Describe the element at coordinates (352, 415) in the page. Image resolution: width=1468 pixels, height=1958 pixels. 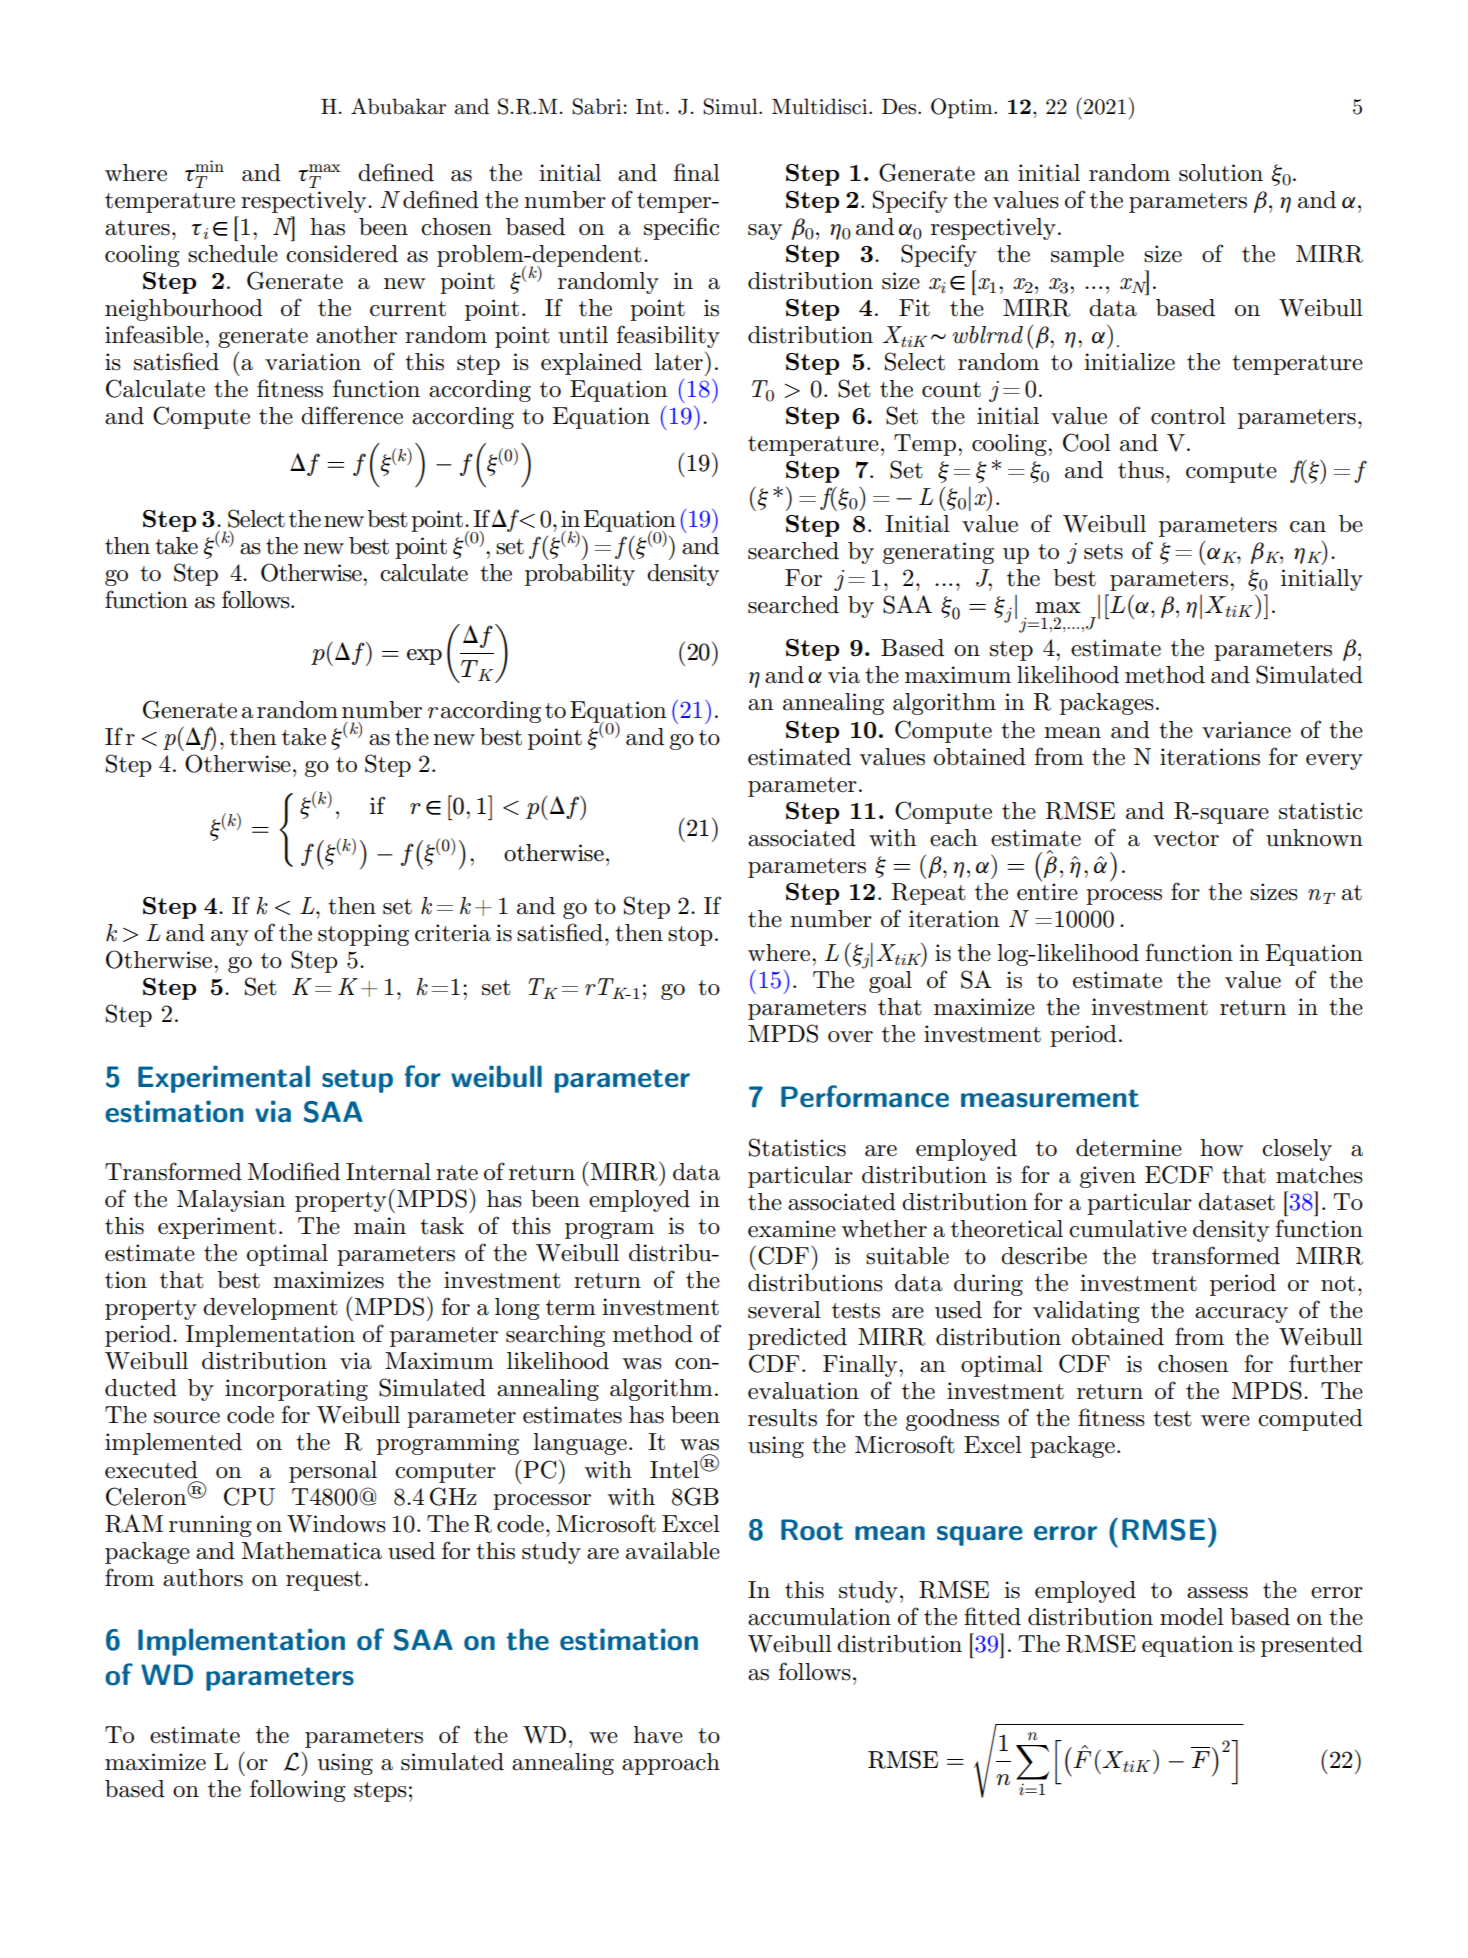
I see `difference` at that location.
